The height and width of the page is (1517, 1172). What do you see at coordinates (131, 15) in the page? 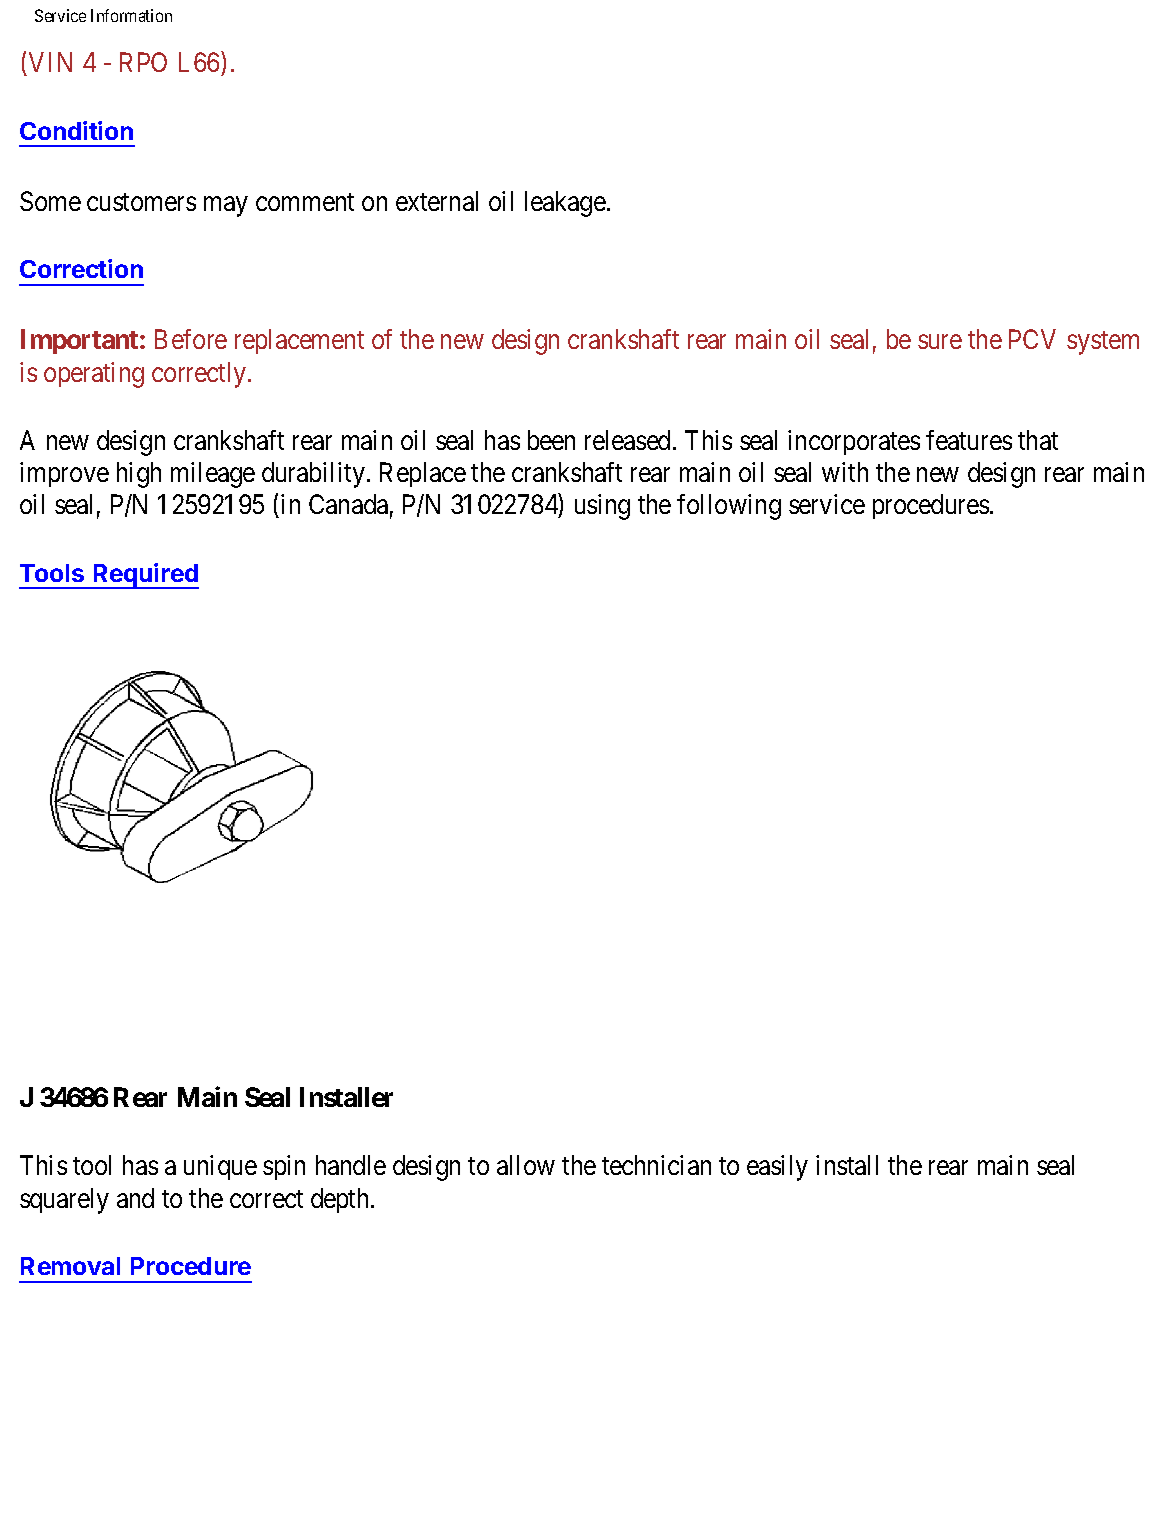
I see `Information` at bounding box center [131, 15].
